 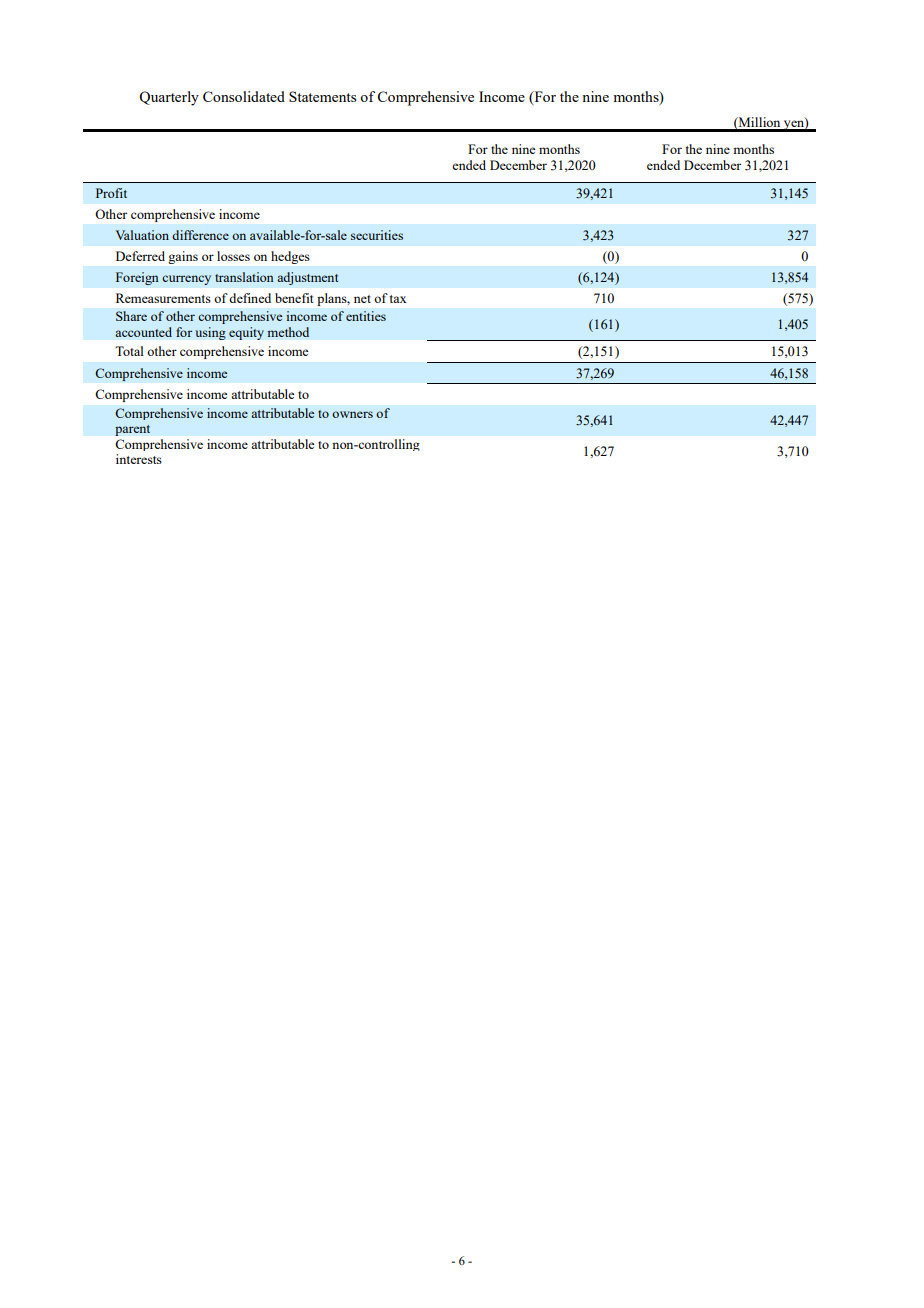 I want to click on Quarterly, so click(x=169, y=98).
